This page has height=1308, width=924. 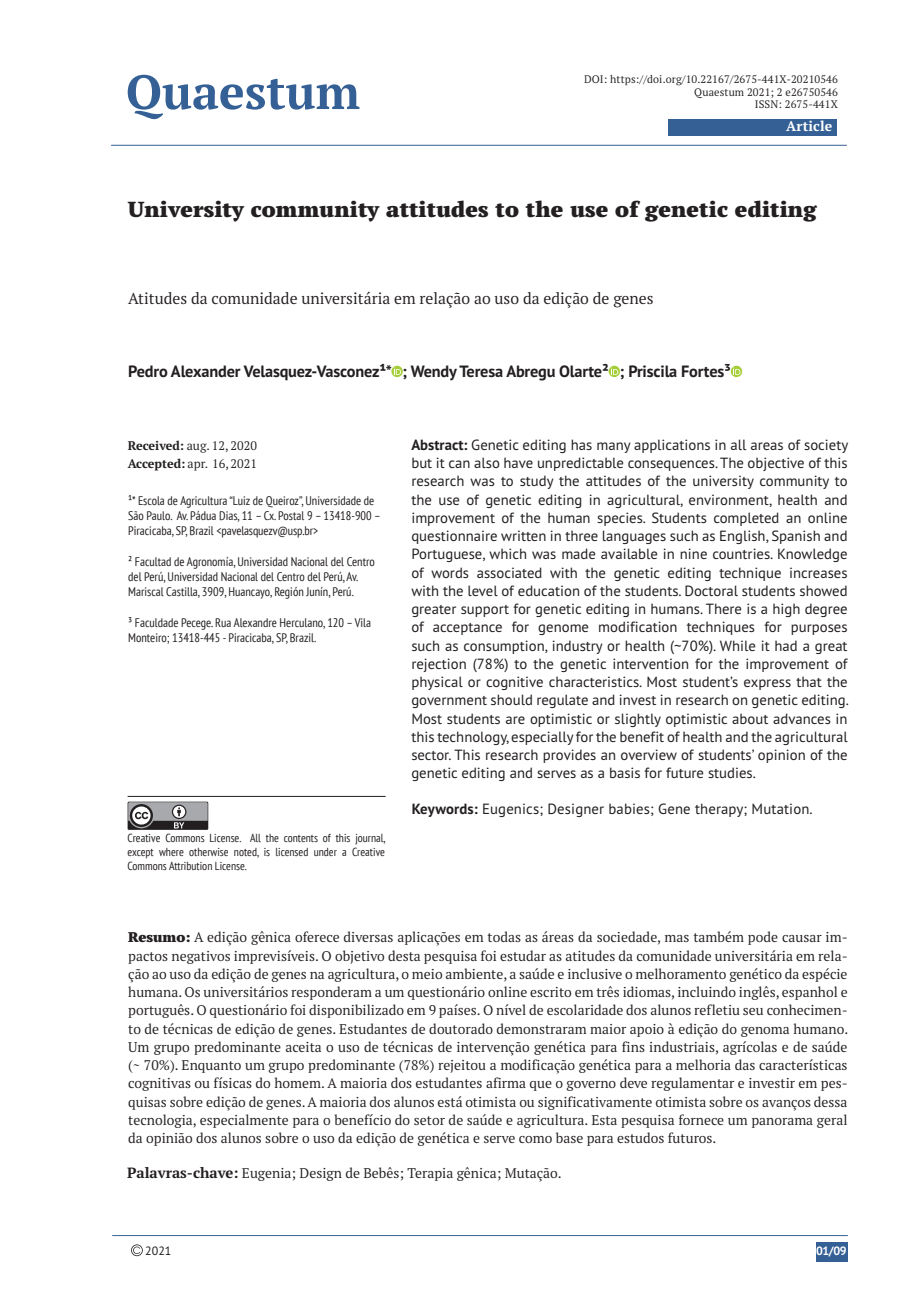 I want to click on studies, so click(x=731, y=772).
